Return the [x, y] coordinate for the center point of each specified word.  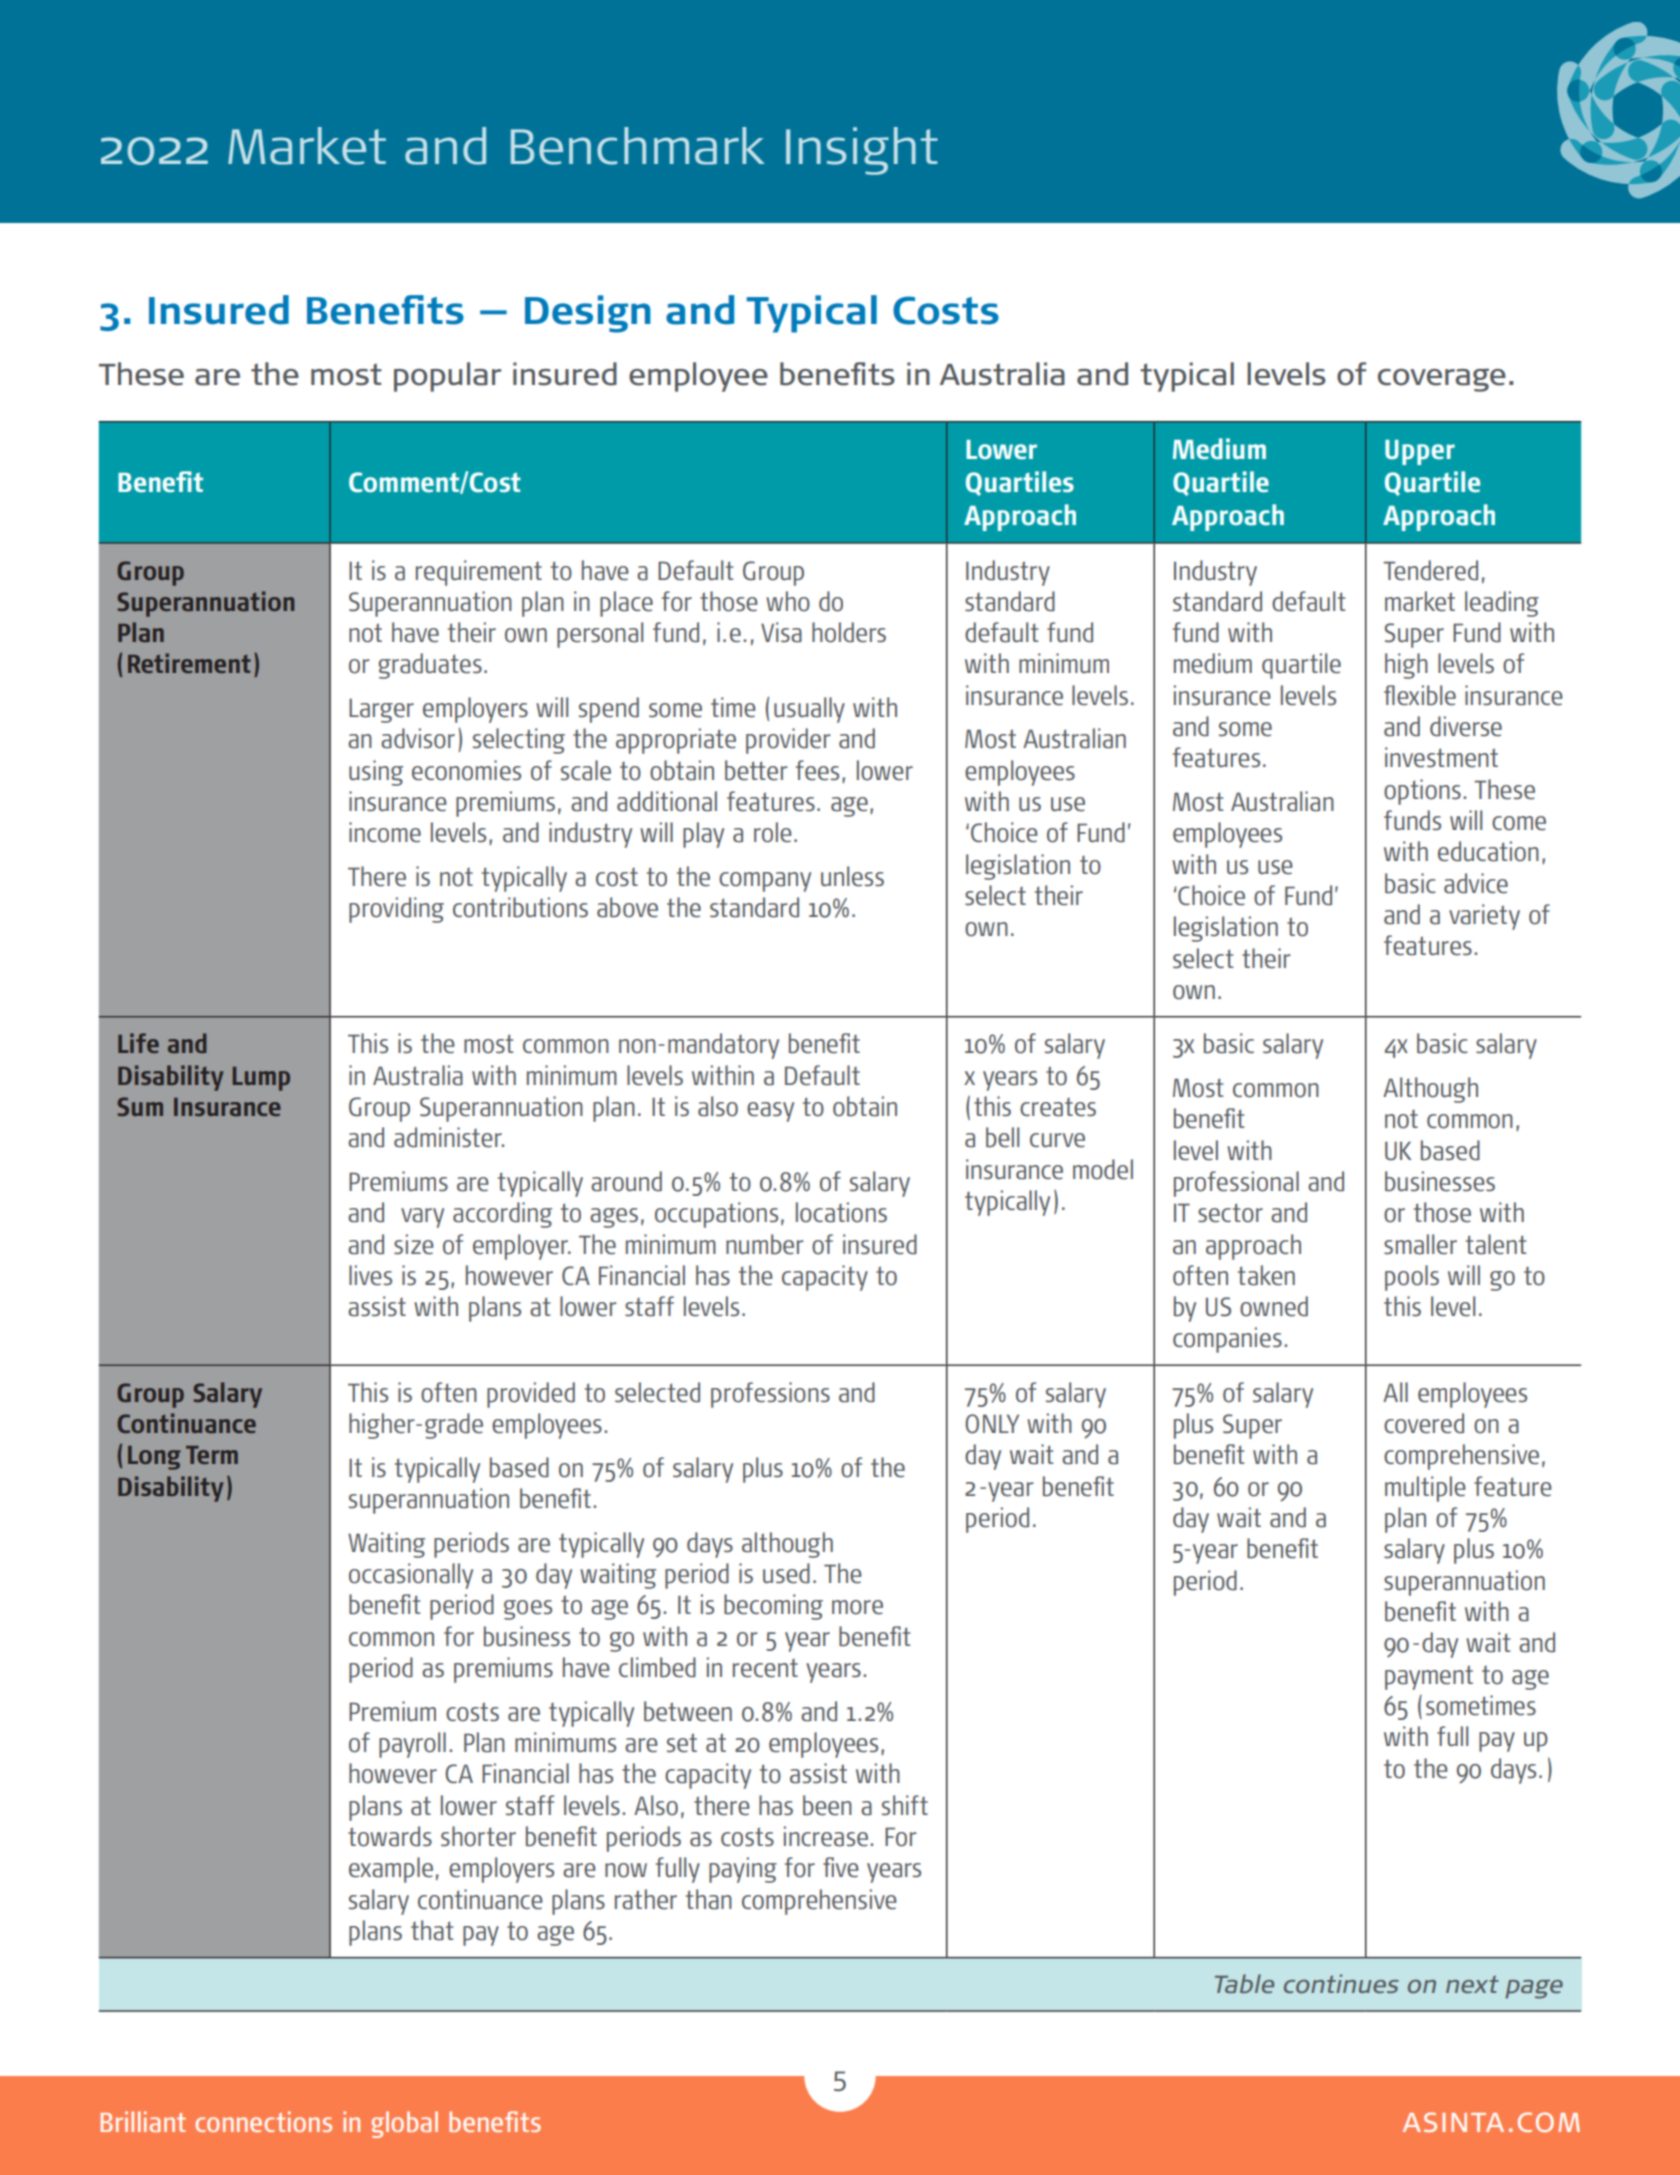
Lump [261, 1079]
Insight [862, 151]
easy [770, 1112]
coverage [1442, 380]
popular [447, 377]
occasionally [411, 1576]
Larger [381, 710]
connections [263, 2121]
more [857, 1607]
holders [849, 632]
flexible [1420, 695]
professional [1236, 1184]
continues [1341, 1984]
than [709, 1899]
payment [1429, 1677]
